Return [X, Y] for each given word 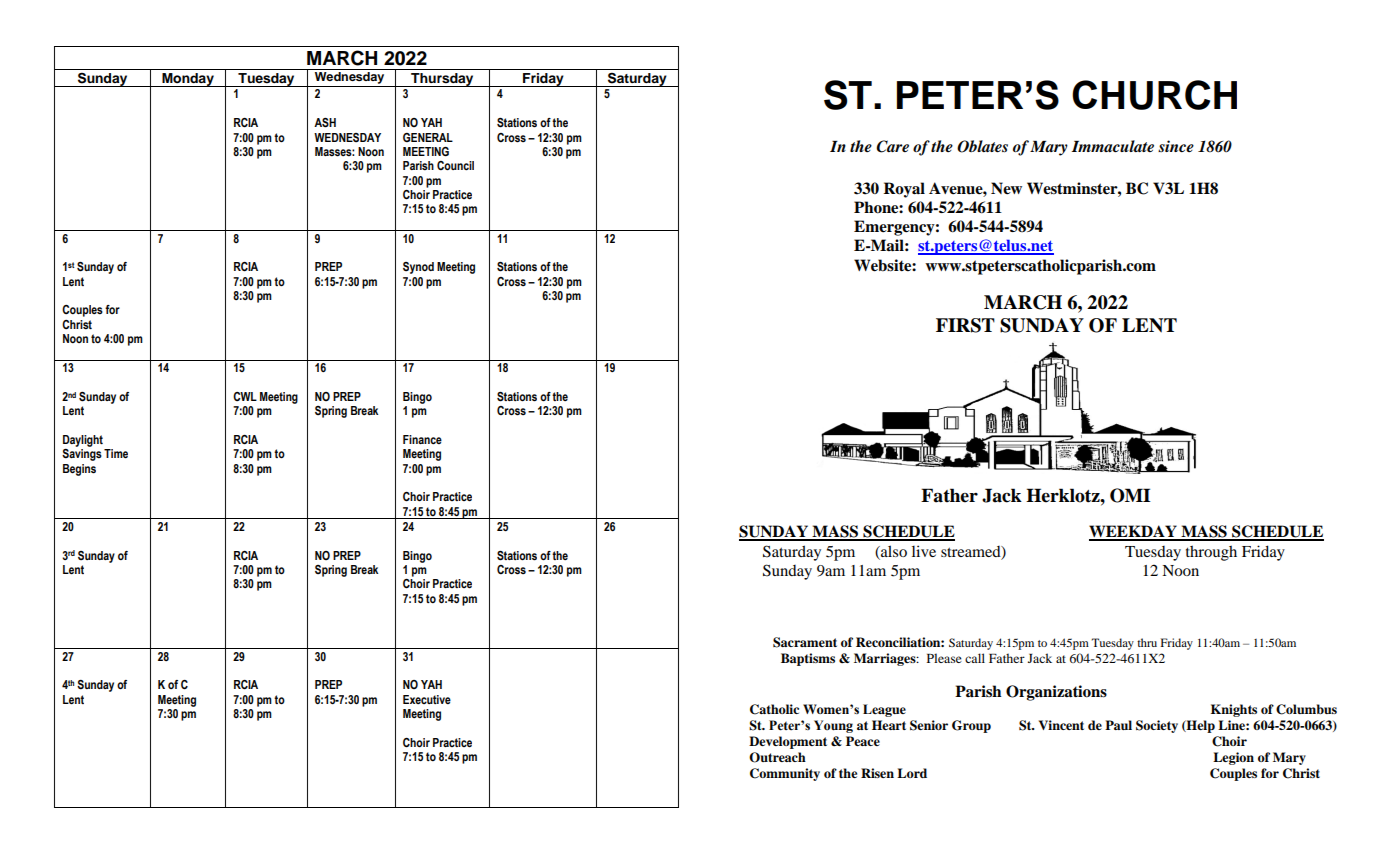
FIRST [965, 325]
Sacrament [805, 642]
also [893, 551]
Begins [79, 470]
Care [892, 146]
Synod [418, 268]
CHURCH [1154, 95]
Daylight [83, 441]
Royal [904, 190]
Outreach [777, 757]
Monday [188, 80]
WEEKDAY [1134, 532]
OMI [1130, 495]
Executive [427, 699]
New [1006, 188]
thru [1147, 642]
